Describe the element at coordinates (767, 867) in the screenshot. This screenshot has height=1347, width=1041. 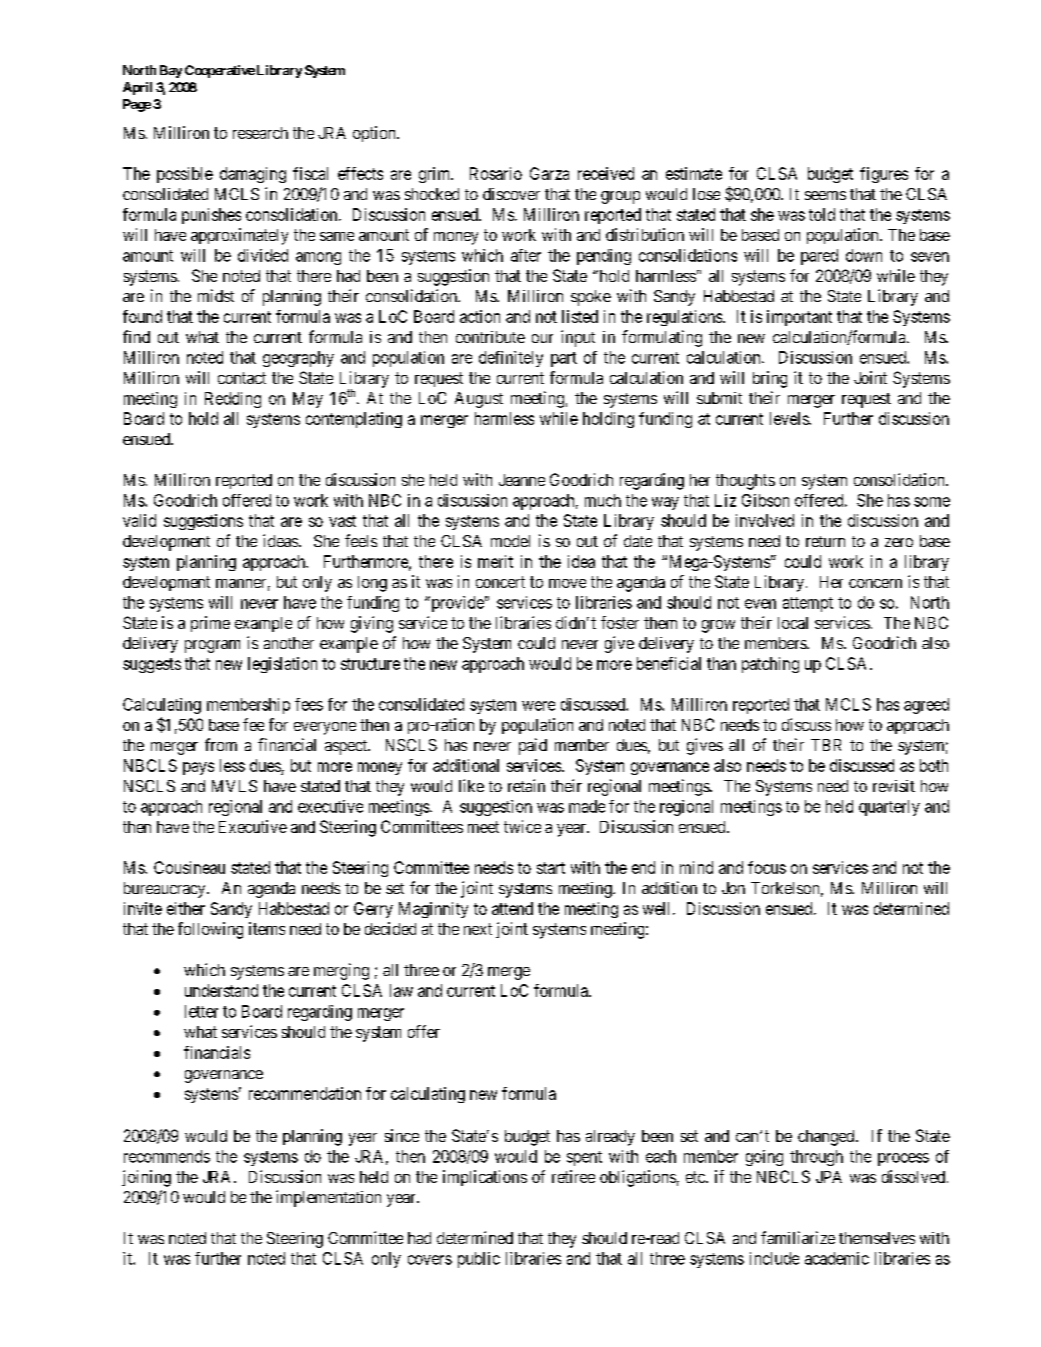
I see `focus` at that location.
